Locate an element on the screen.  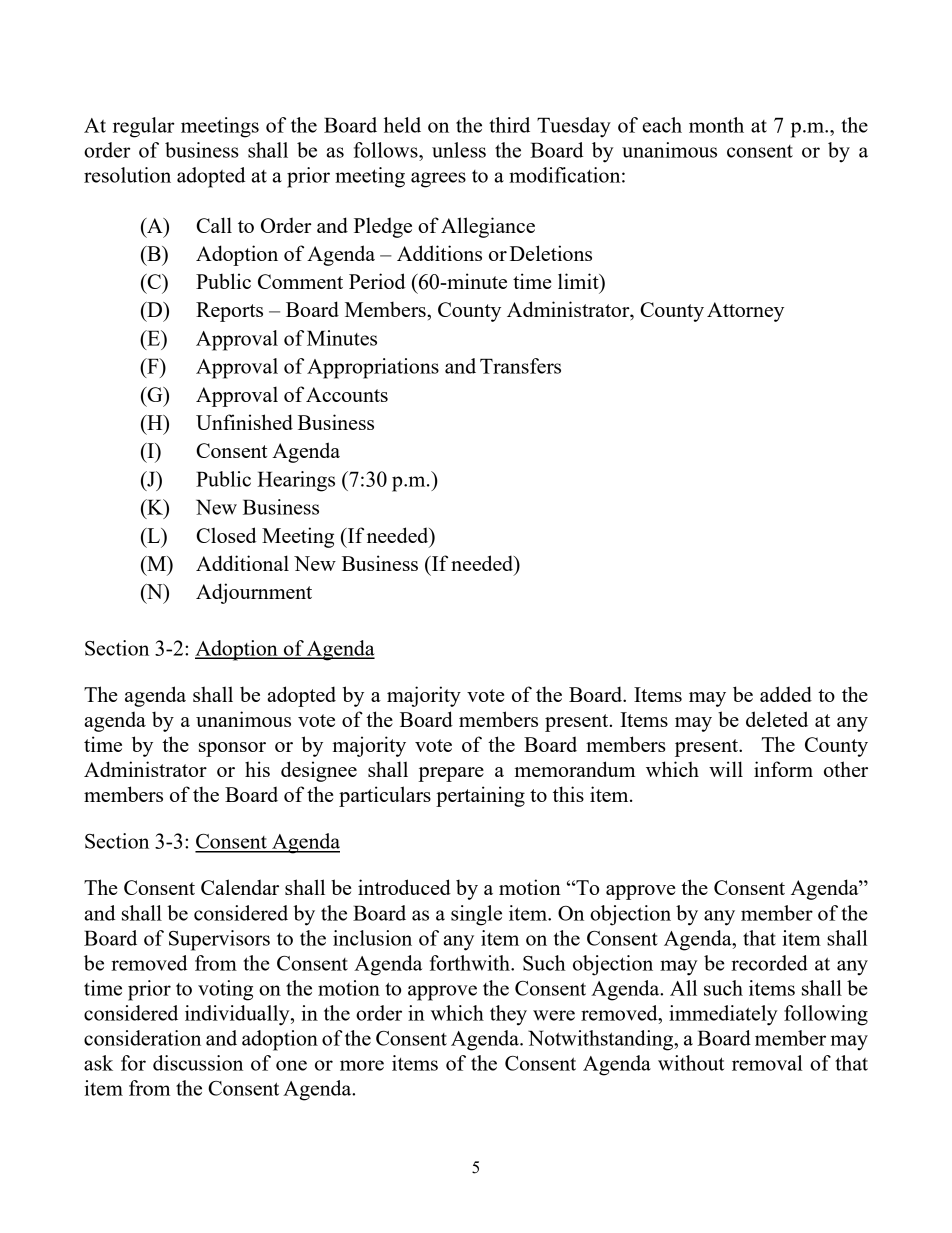
discussion is located at coordinates (198, 1063).
